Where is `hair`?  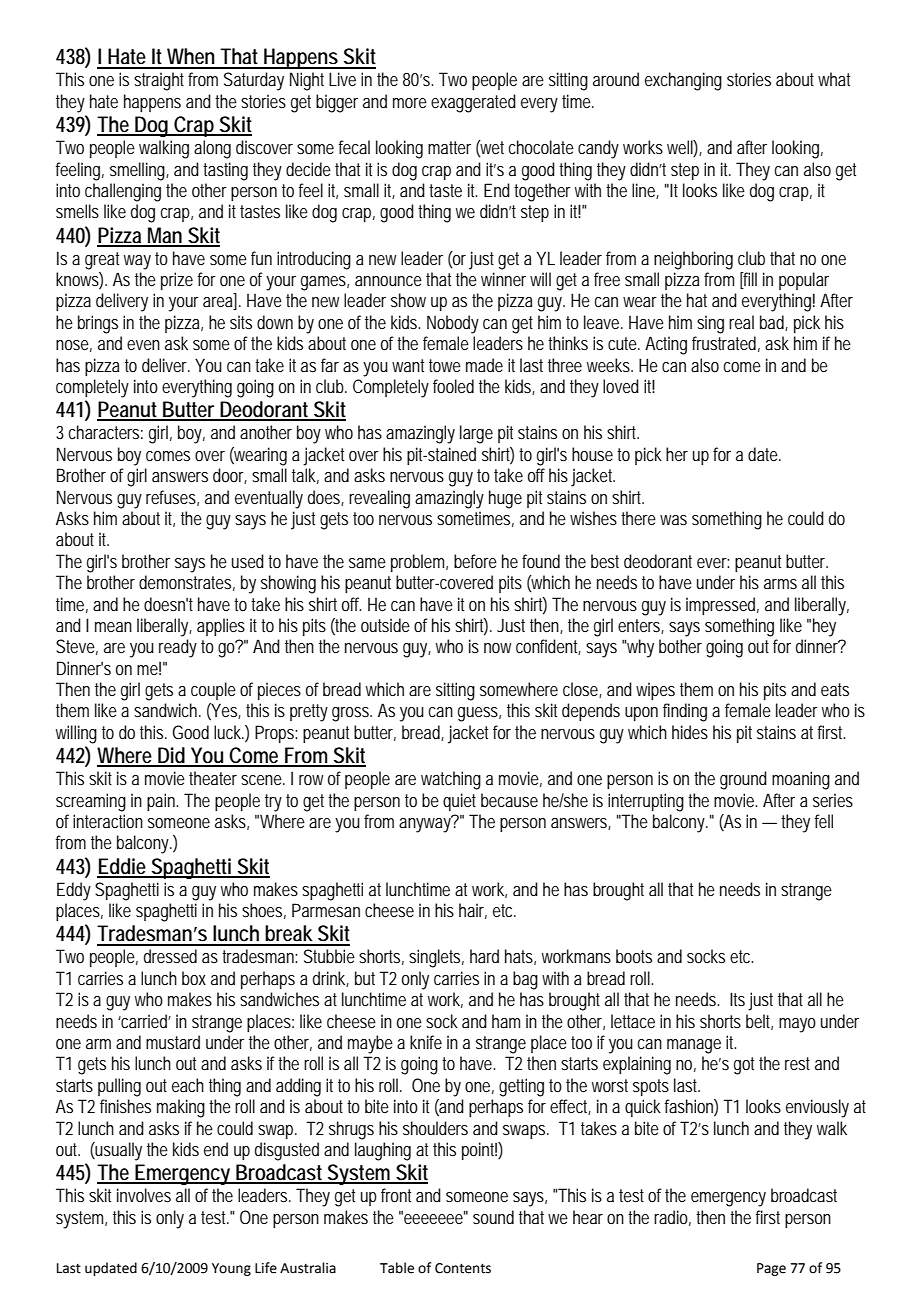
hair is located at coordinates (473, 911).
